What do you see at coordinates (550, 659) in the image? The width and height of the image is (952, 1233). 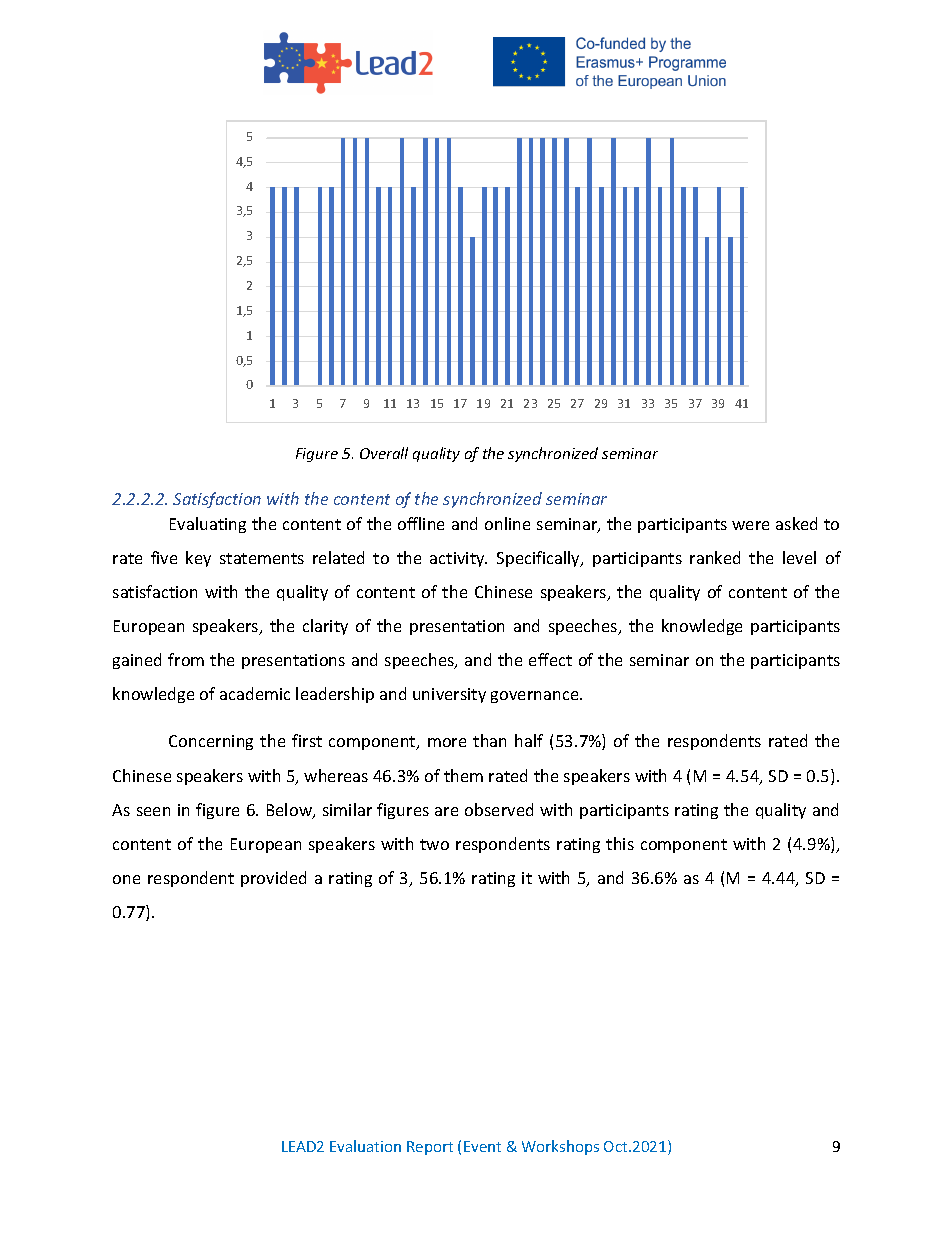 I see `effect` at bounding box center [550, 659].
